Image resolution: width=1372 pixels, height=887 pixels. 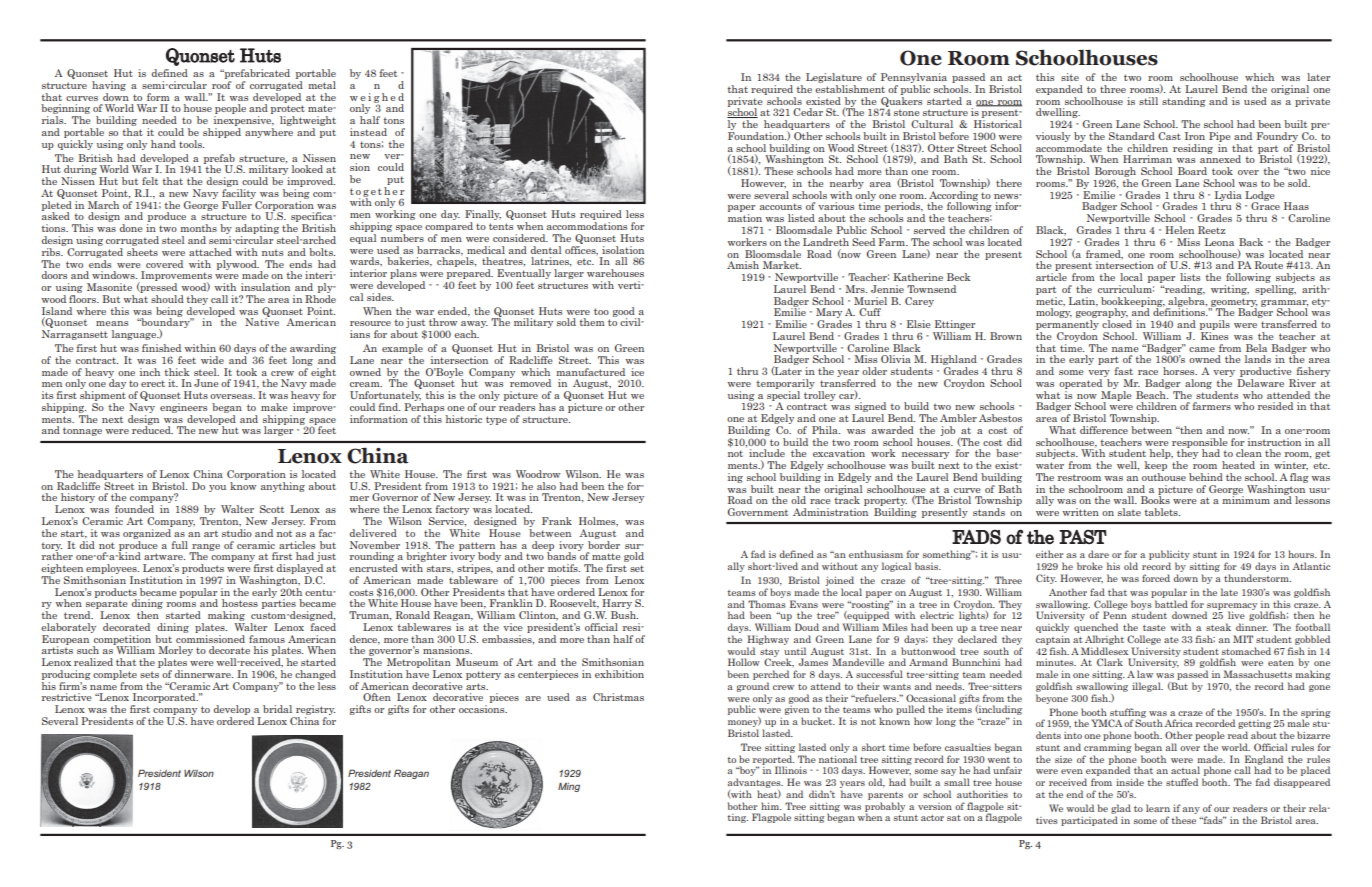 What do you see at coordinates (277, 709) in the screenshot?
I see `bridal` at bounding box center [277, 709].
